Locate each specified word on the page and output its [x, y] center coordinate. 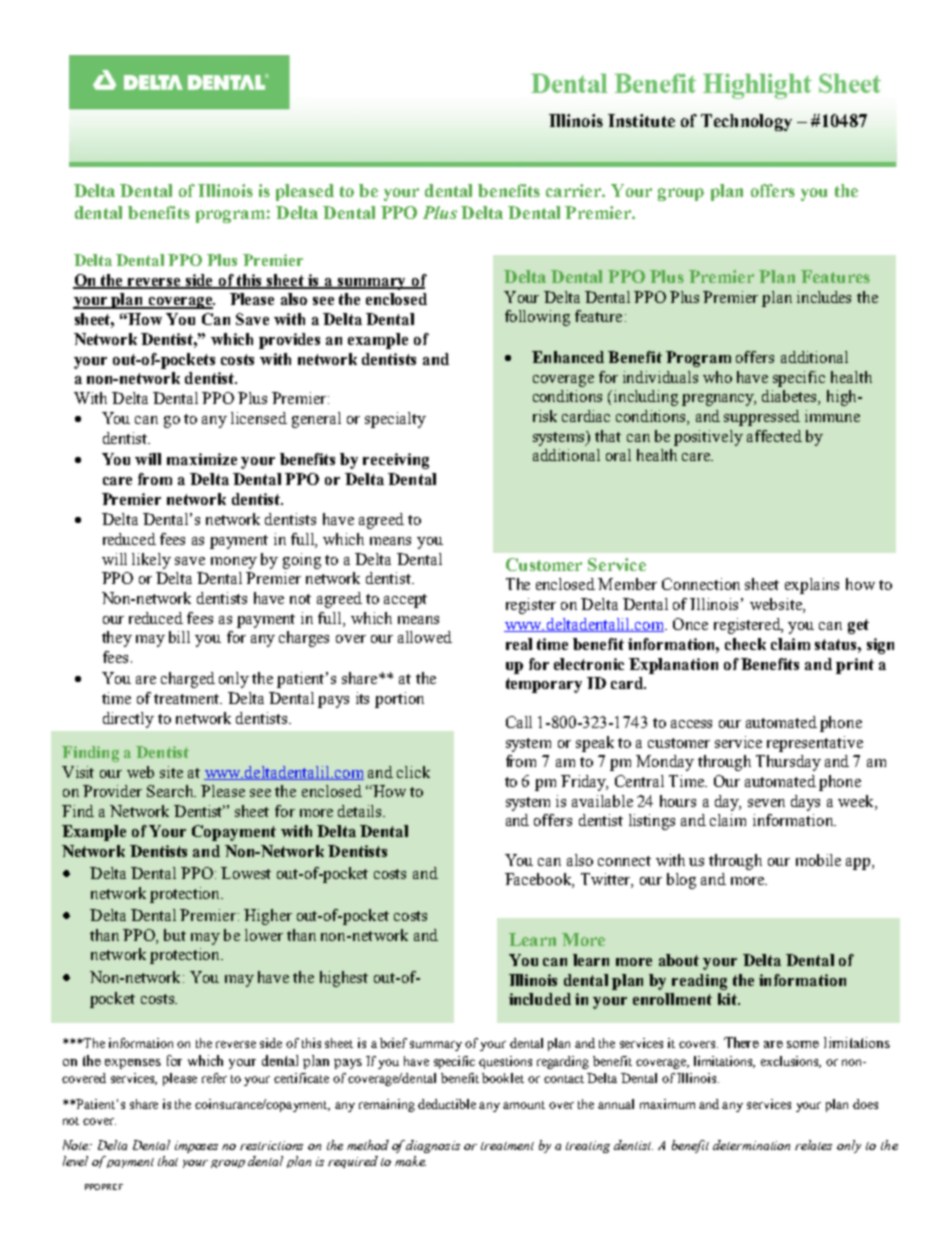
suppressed [762, 418]
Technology [746, 122]
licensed [259, 418]
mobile [818, 860]
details [361, 811]
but [175, 935]
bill [179, 637]
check [745, 644]
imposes [196, 1147]
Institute [641, 120]
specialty [395, 420]
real [519, 644]
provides [289, 341]
